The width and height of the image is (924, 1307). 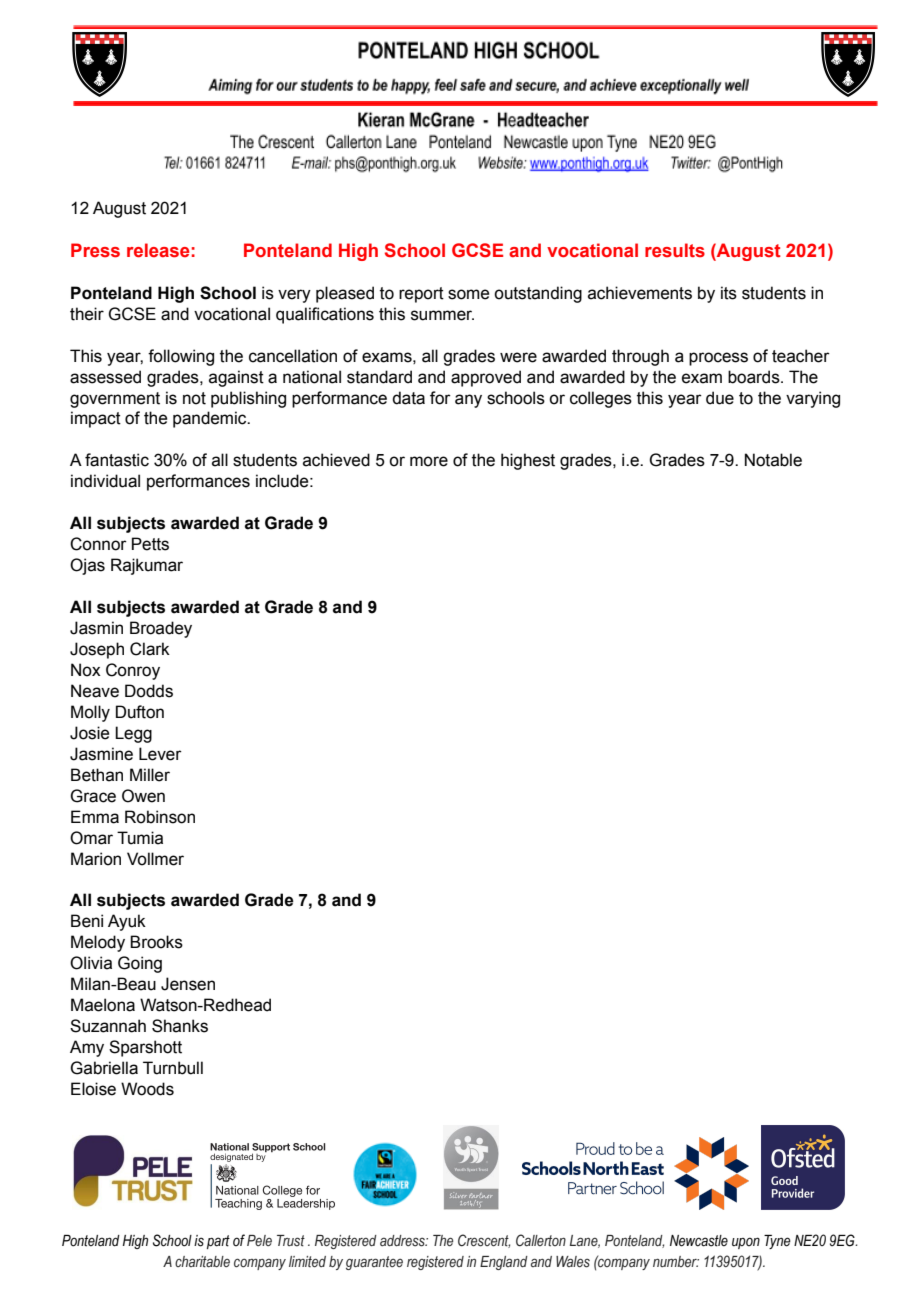 I want to click on some, so click(x=468, y=294).
